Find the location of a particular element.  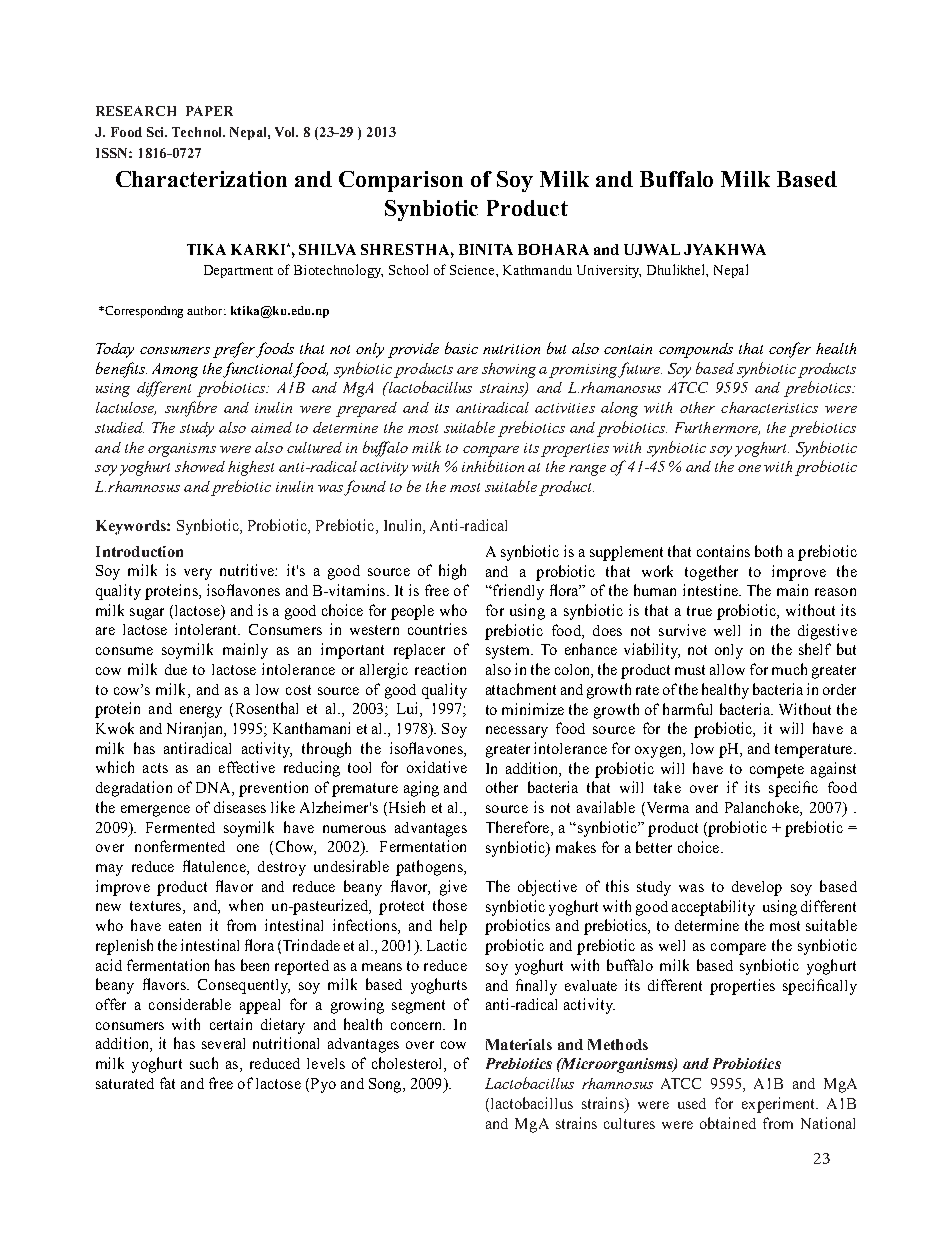

DNA is located at coordinates (214, 789).
